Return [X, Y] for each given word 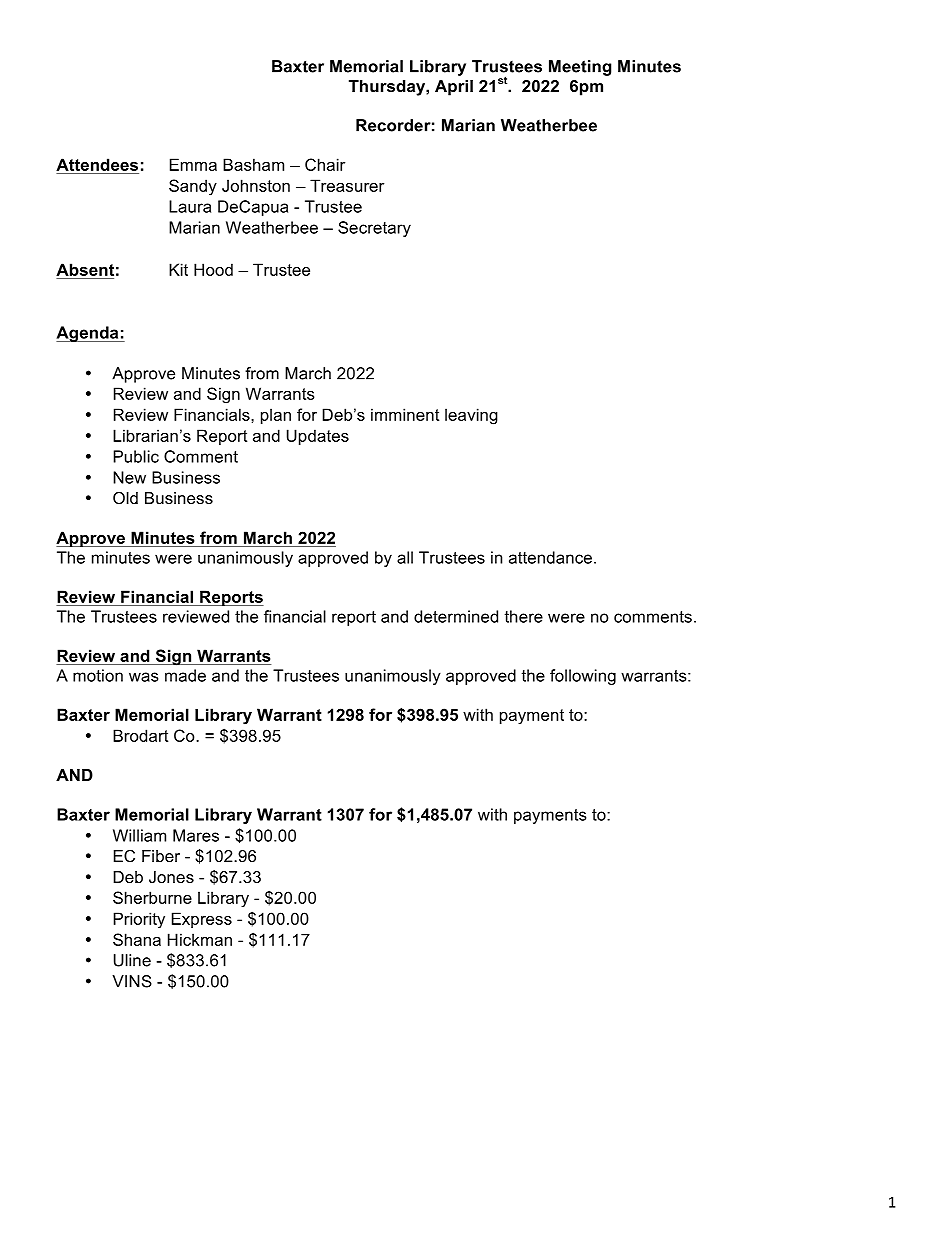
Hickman [200, 939]
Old [125, 497]
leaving [471, 416]
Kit [178, 269]
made [185, 675]
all [405, 557]
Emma [193, 164]
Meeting [580, 68]
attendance [550, 557]
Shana [137, 939]
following [583, 677]
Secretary [374, 229]
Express [202, 920]
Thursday [388, 88]
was [143, 677]
